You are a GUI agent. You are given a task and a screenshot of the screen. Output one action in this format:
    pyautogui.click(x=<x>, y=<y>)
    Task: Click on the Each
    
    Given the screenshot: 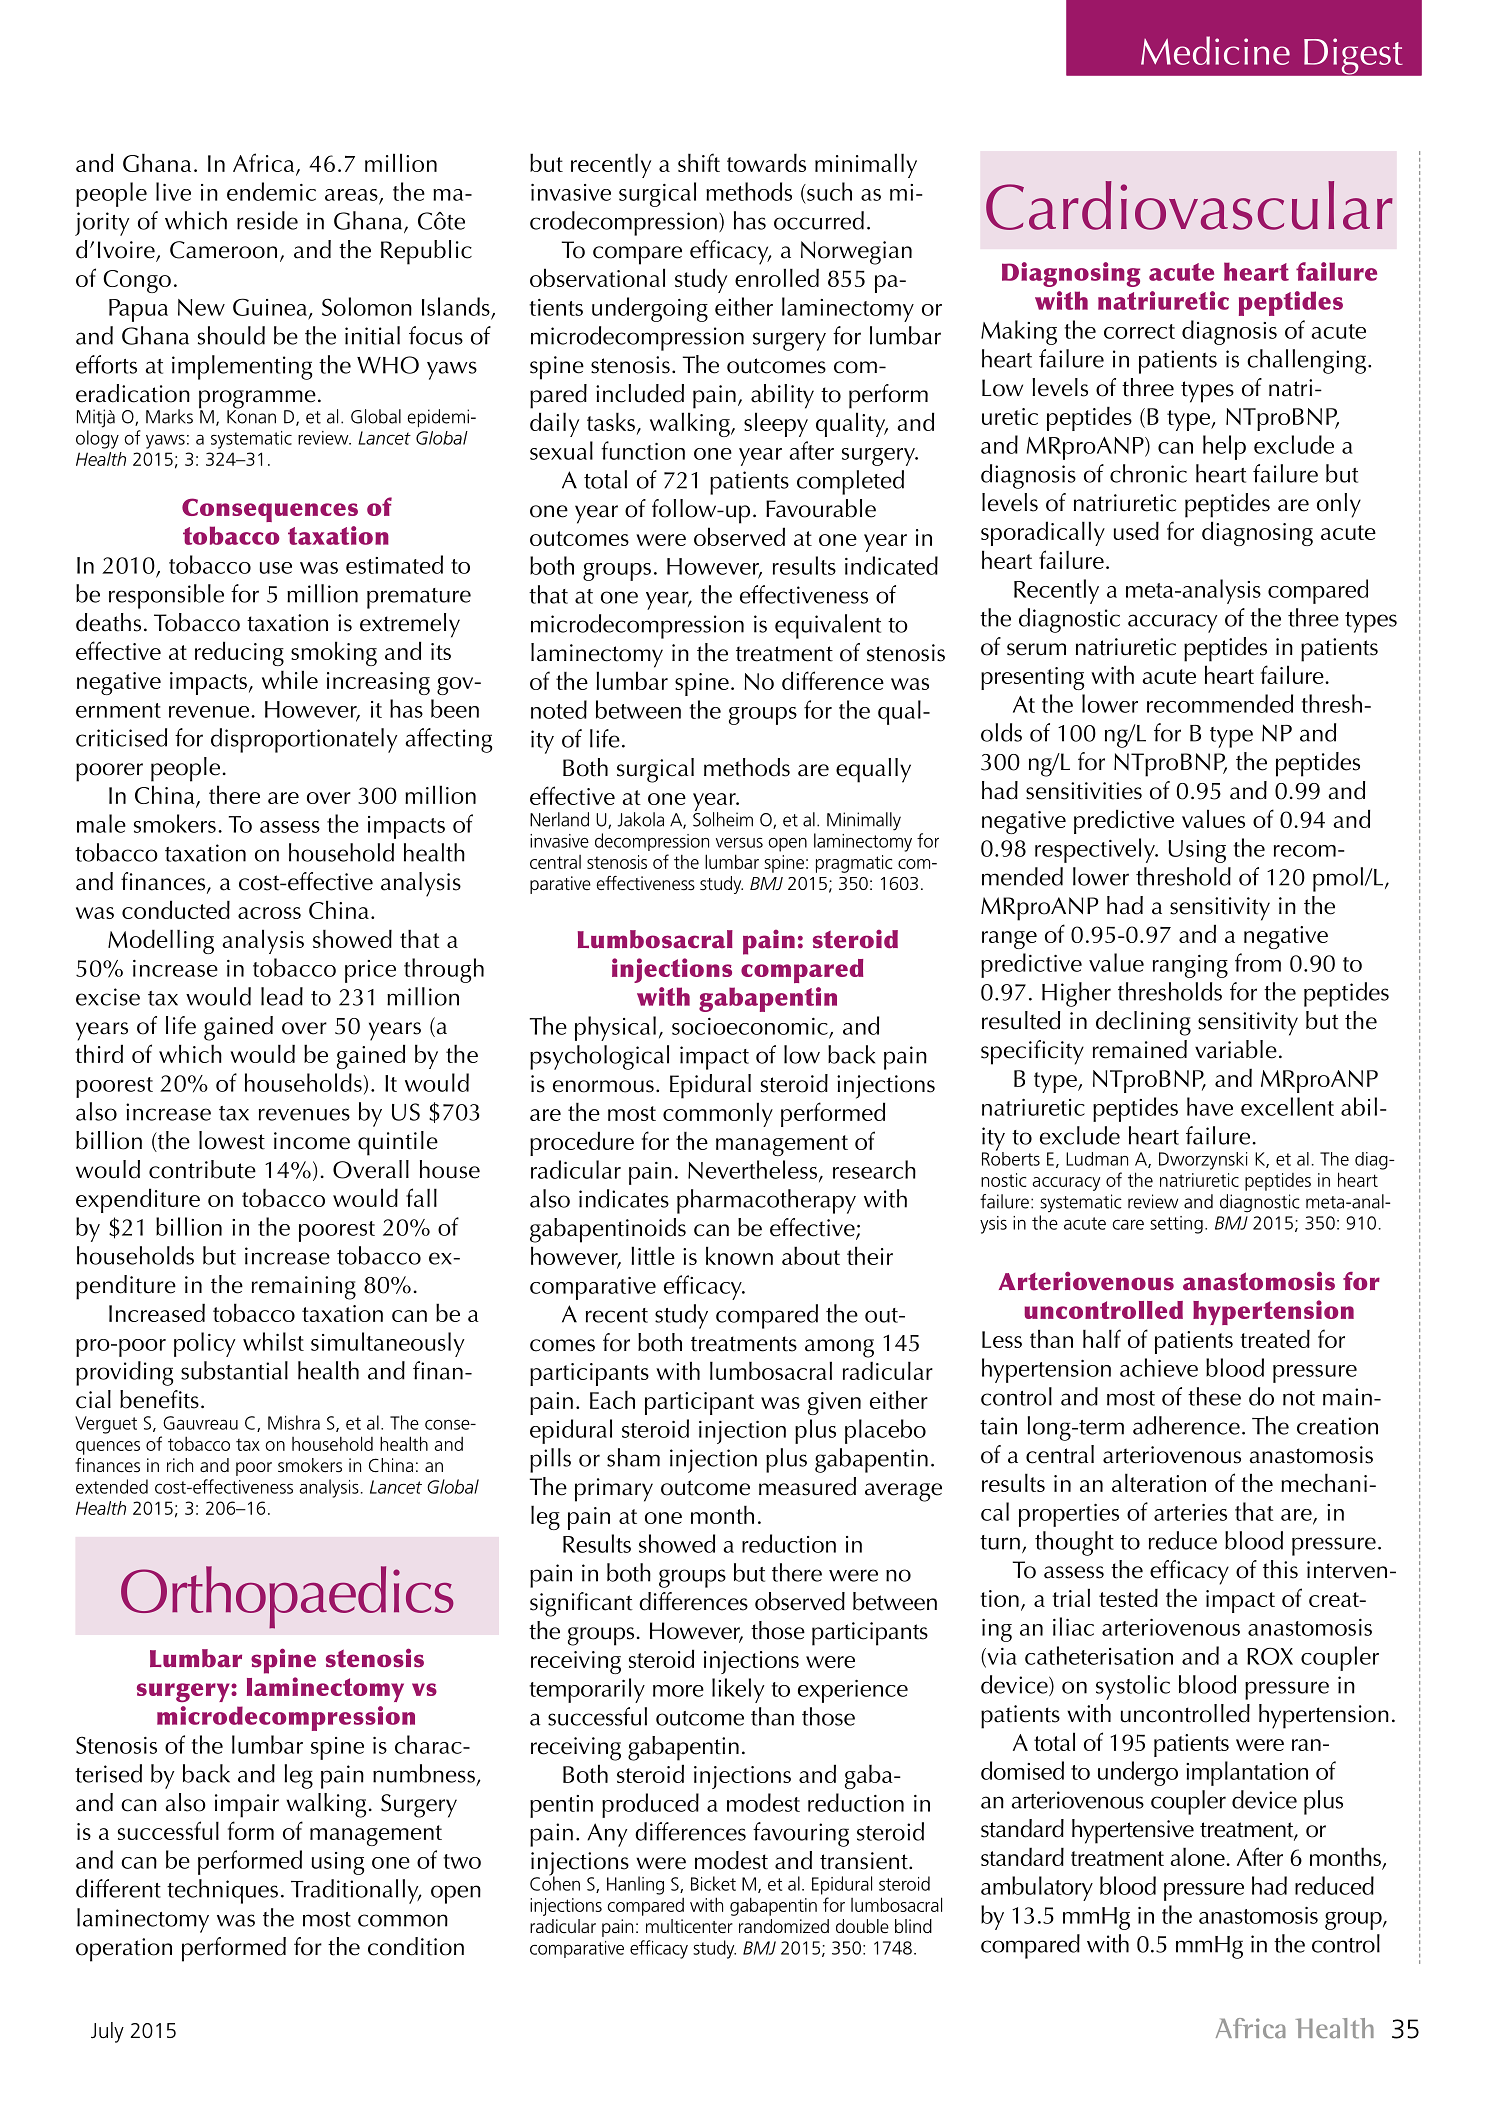 What is the action you would take?
    pyautogui.click(x=612, y=1400)
